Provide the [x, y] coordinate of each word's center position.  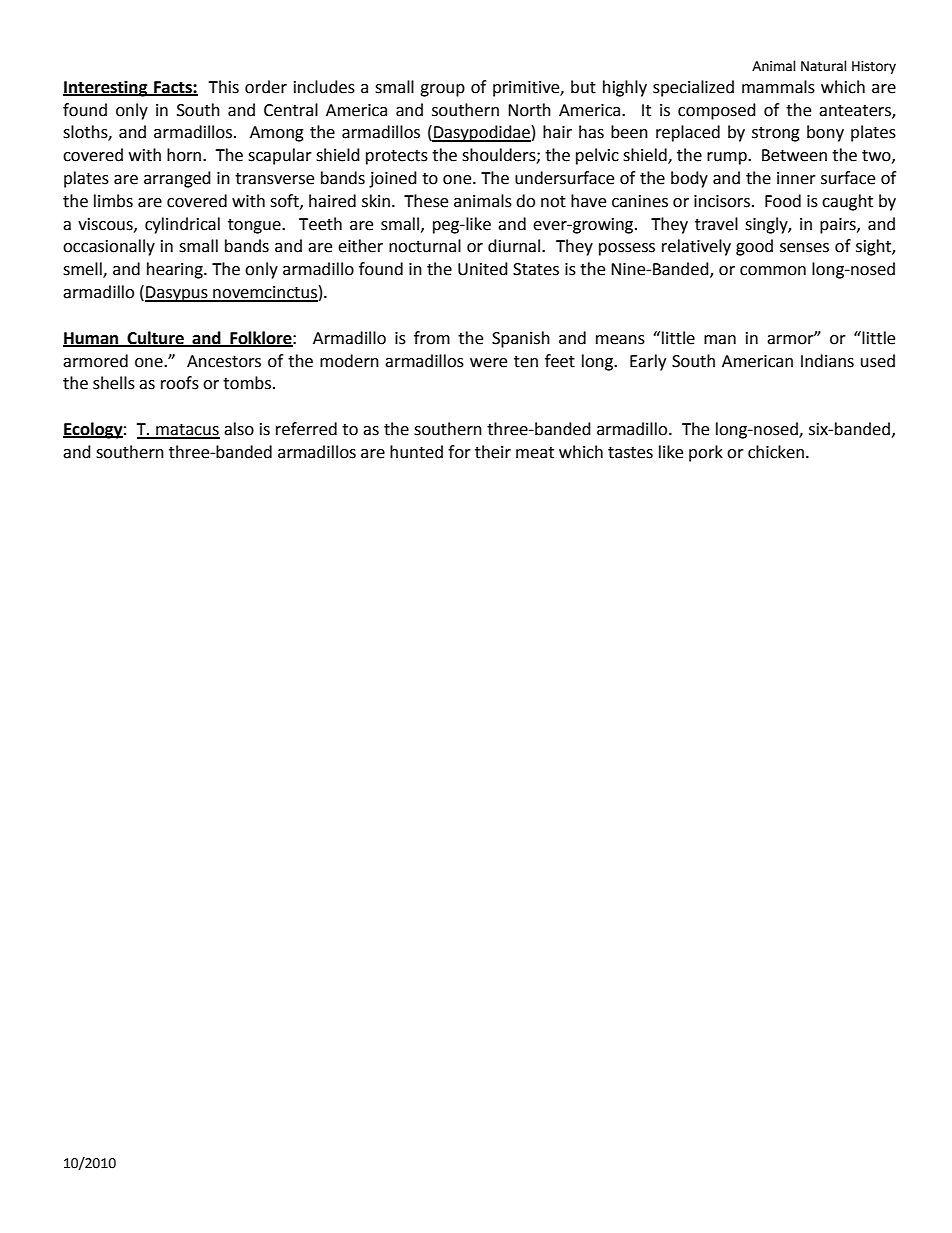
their [493, 452]
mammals [778, 87]
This [223, 87]
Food [783, 201]
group [442, 90]
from [432, 338]
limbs [113, 201]
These [426, 201]
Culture [155, 338]
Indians [827, 361]
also [239, 429]
